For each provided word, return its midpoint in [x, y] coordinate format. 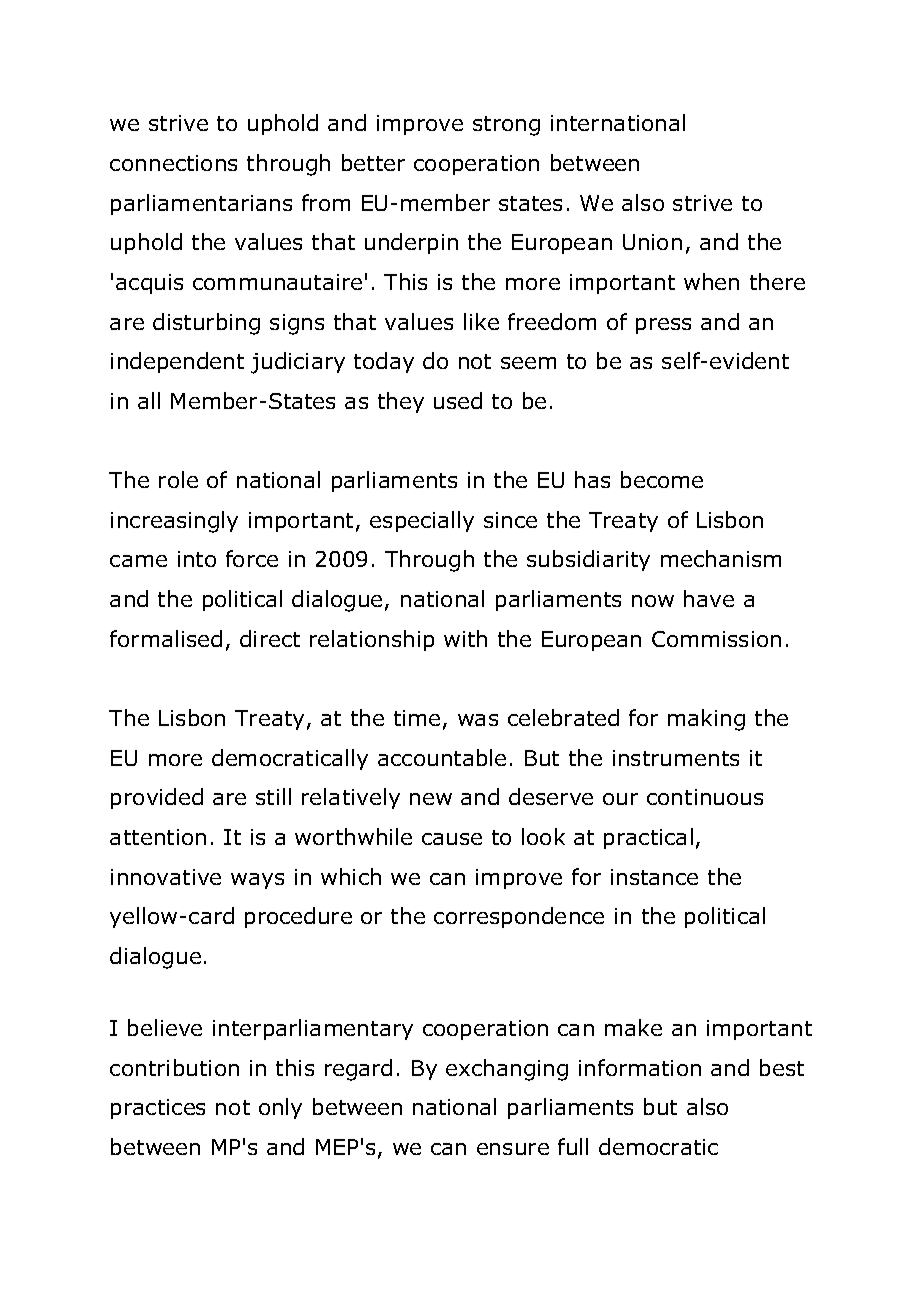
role [178, 479]
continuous [705, 797]
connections [173, 163]
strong [506, 126]
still [273, 796]
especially [422, 521]
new [431, 799]
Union [652, 242]
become [662, 479]
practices [158, 1109]
